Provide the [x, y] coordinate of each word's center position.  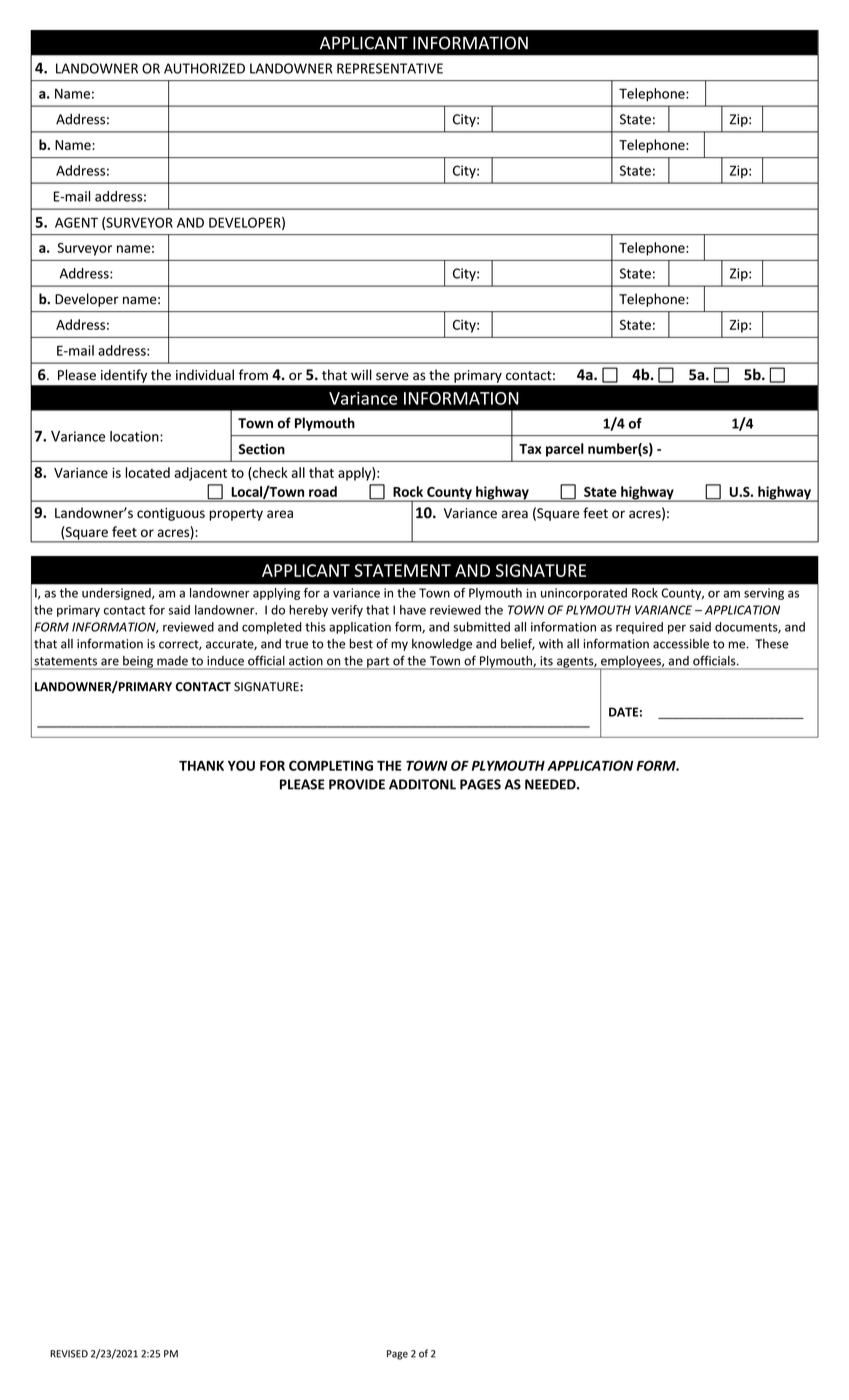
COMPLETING [331, 765]
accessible [681, 644]
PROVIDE [357, 784]
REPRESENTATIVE [390, 68]
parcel [565, 450]
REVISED [69, 1354]
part [378, 663]
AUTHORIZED [204, 68]
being [138, 663]
